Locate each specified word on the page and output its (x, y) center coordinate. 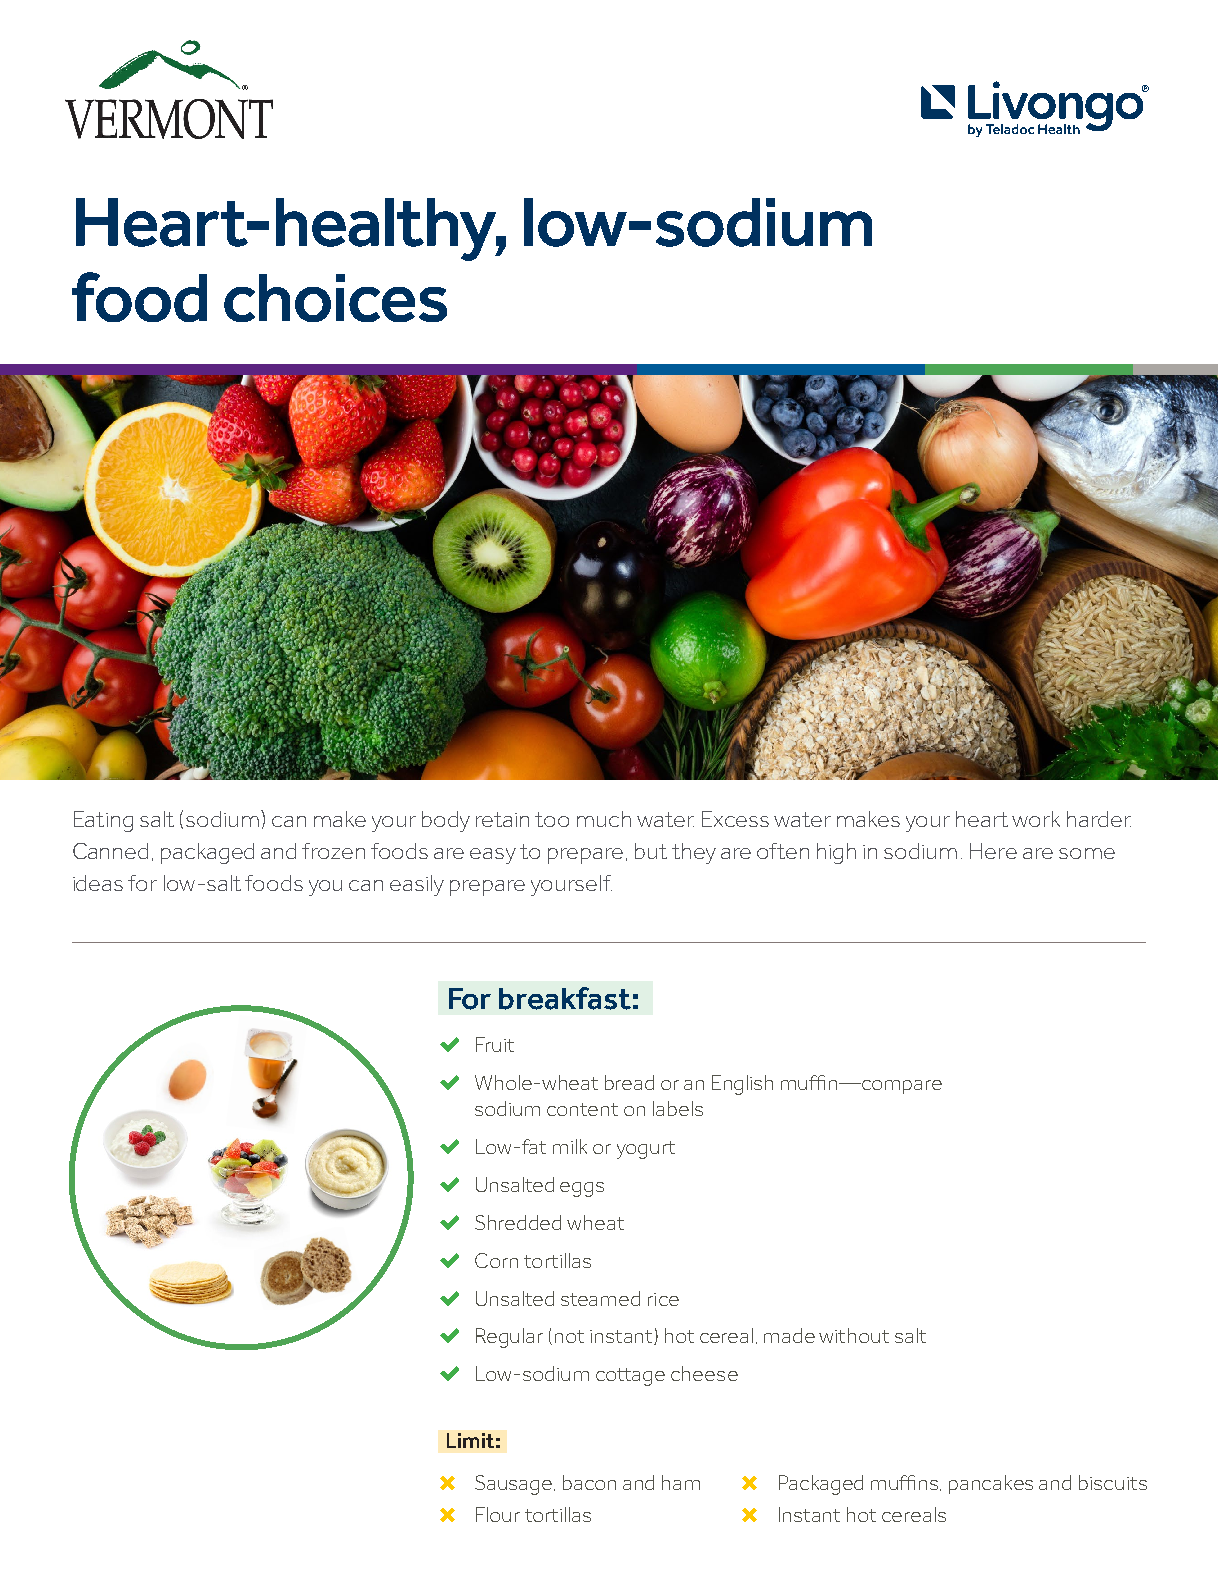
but (651, 851)
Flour (498, 1514)
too (552, 819)
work (1036, 819)
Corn (496, 1260)
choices (335, 298)
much (604, 819)
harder (1099, 819)
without (854, 1335)
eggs (582, 1189)
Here (993, 851)
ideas (98, 883)
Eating (103, 821)
